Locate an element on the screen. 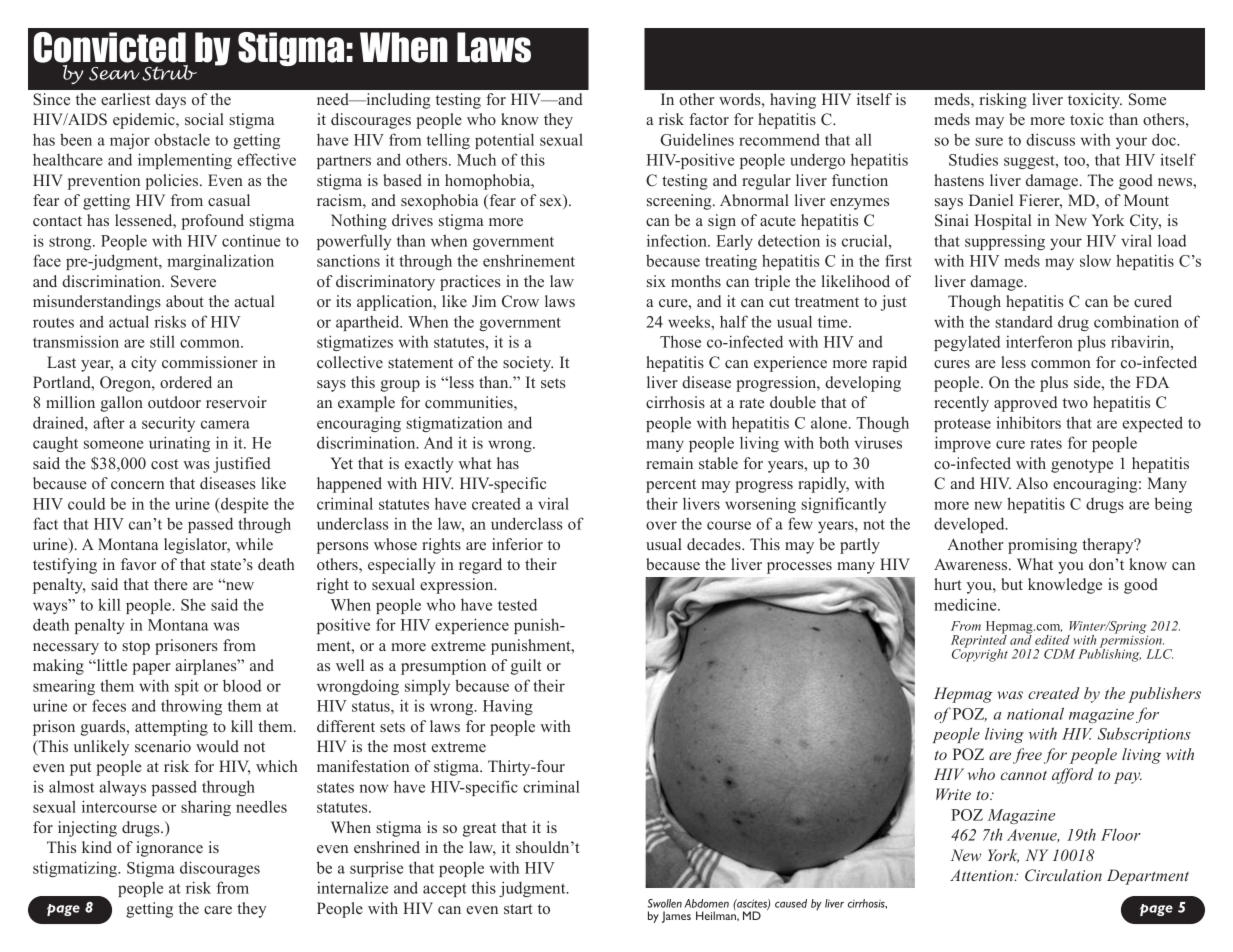  Severe is located at coordinates (193, 281).
